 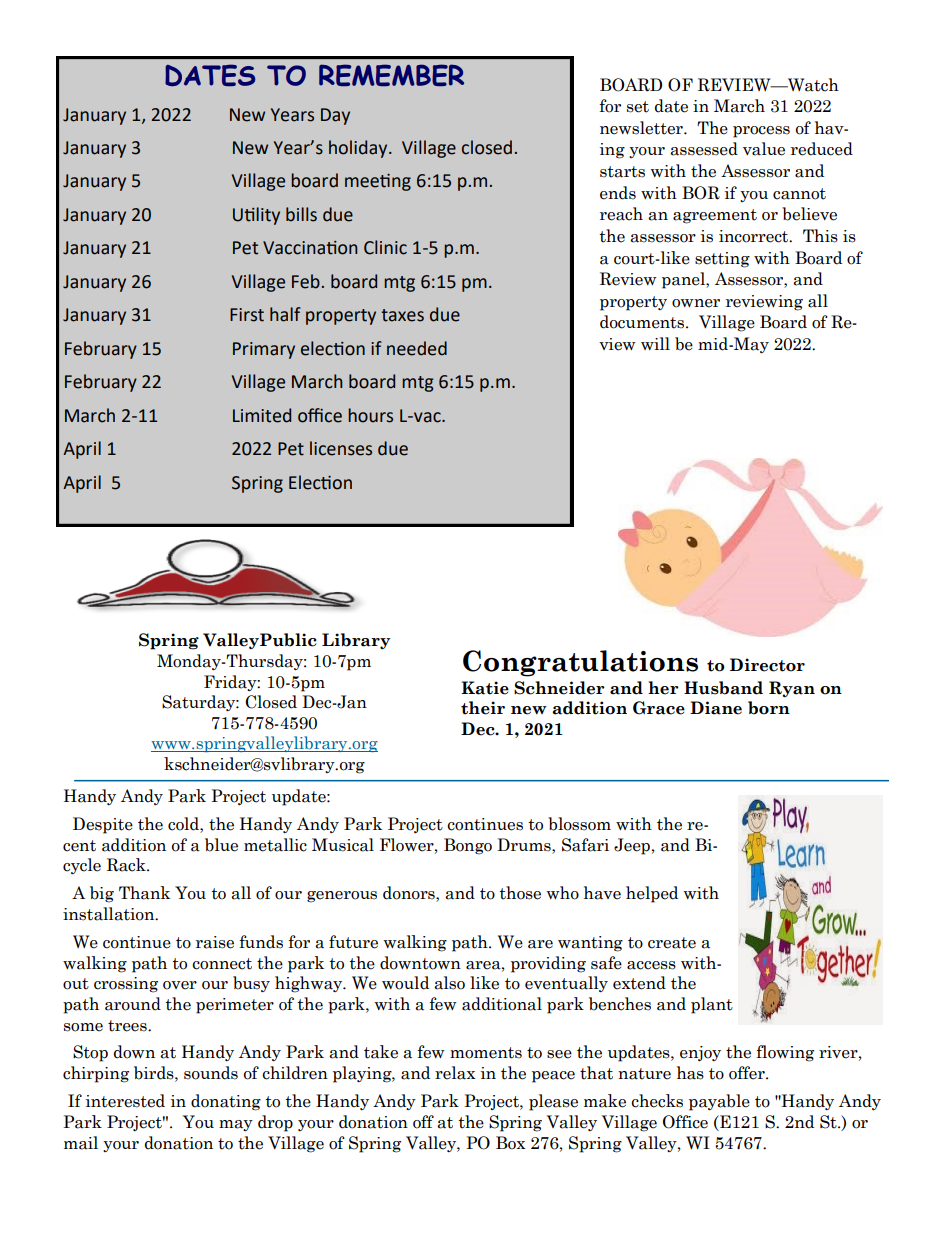 I want to click on needed, so click(x=417, y=348).
